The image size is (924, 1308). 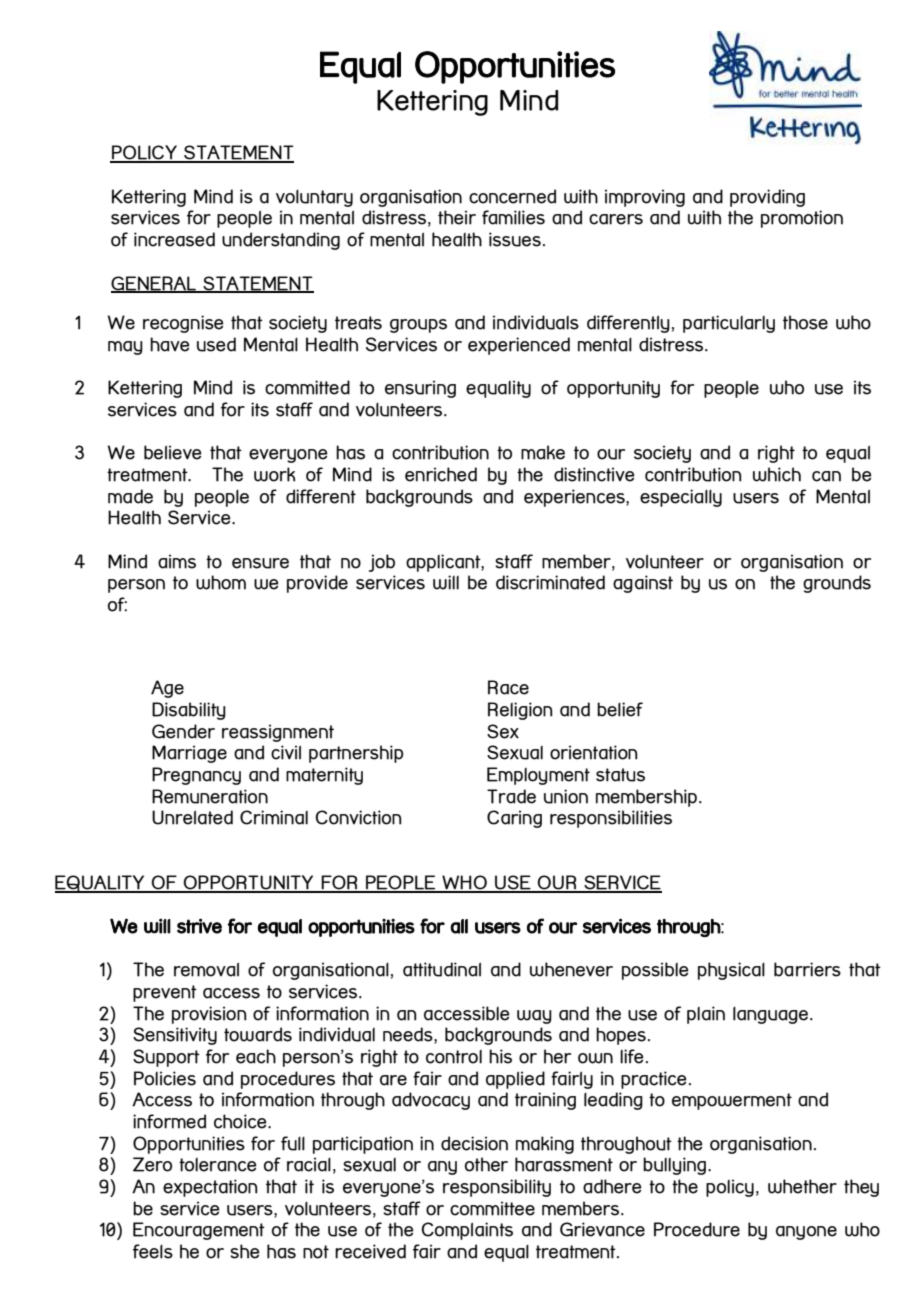 I want to click on families, so click(x=513, y=217).
